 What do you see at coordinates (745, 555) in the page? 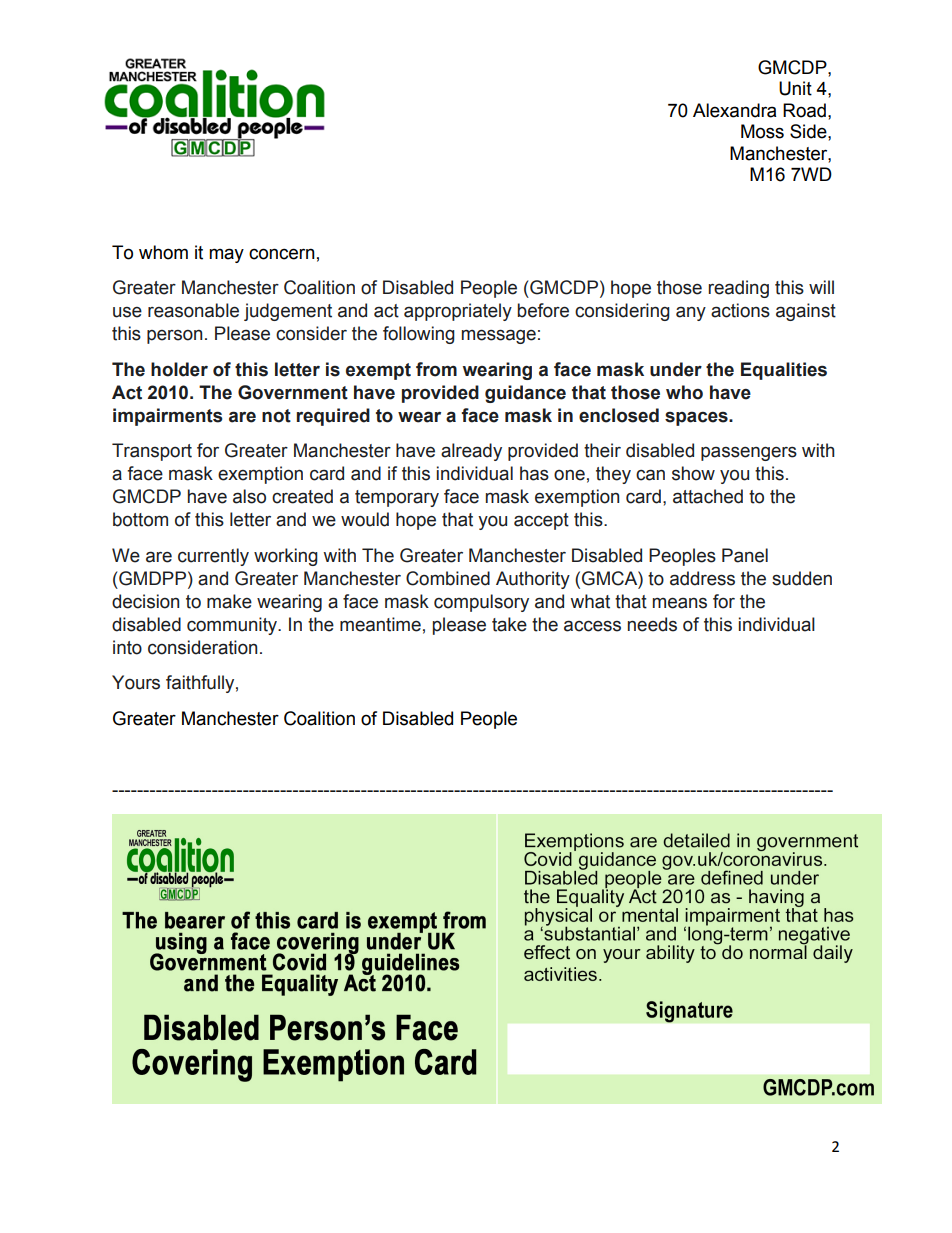
I see `Panel` at bounding box center [745, 555].
